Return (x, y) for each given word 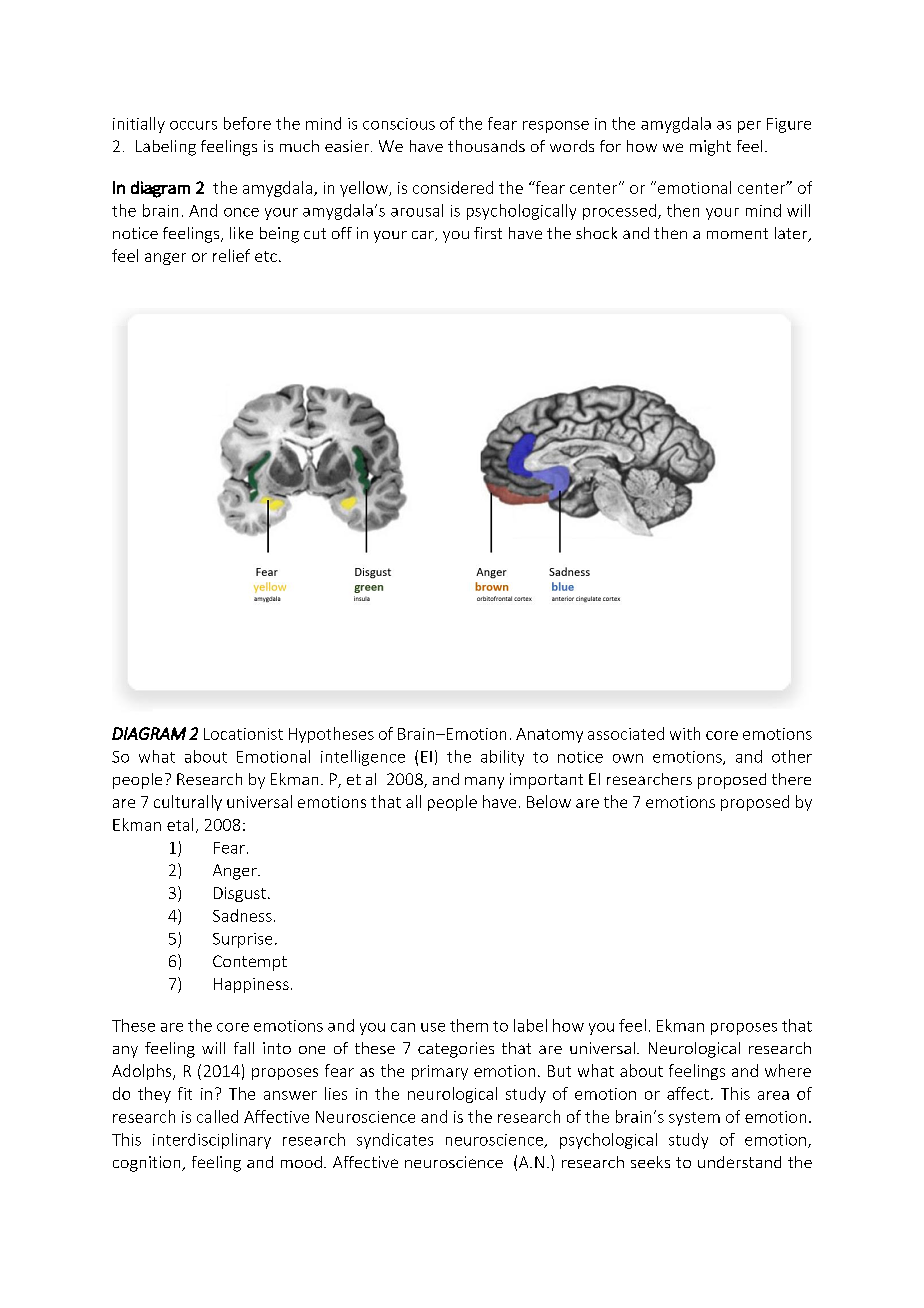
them (469, 1025)
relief (231, 255)
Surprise (242, 940)
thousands (486, 146)
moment (737, 233)
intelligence (363, 758)
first (488, 233)
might (710, 148)
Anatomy (549, 735)
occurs (193, 125)
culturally (188, 803)
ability (502, 758)
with (685, 733)
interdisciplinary (212, 1141)
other (792, 756)
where (788, 1070)
